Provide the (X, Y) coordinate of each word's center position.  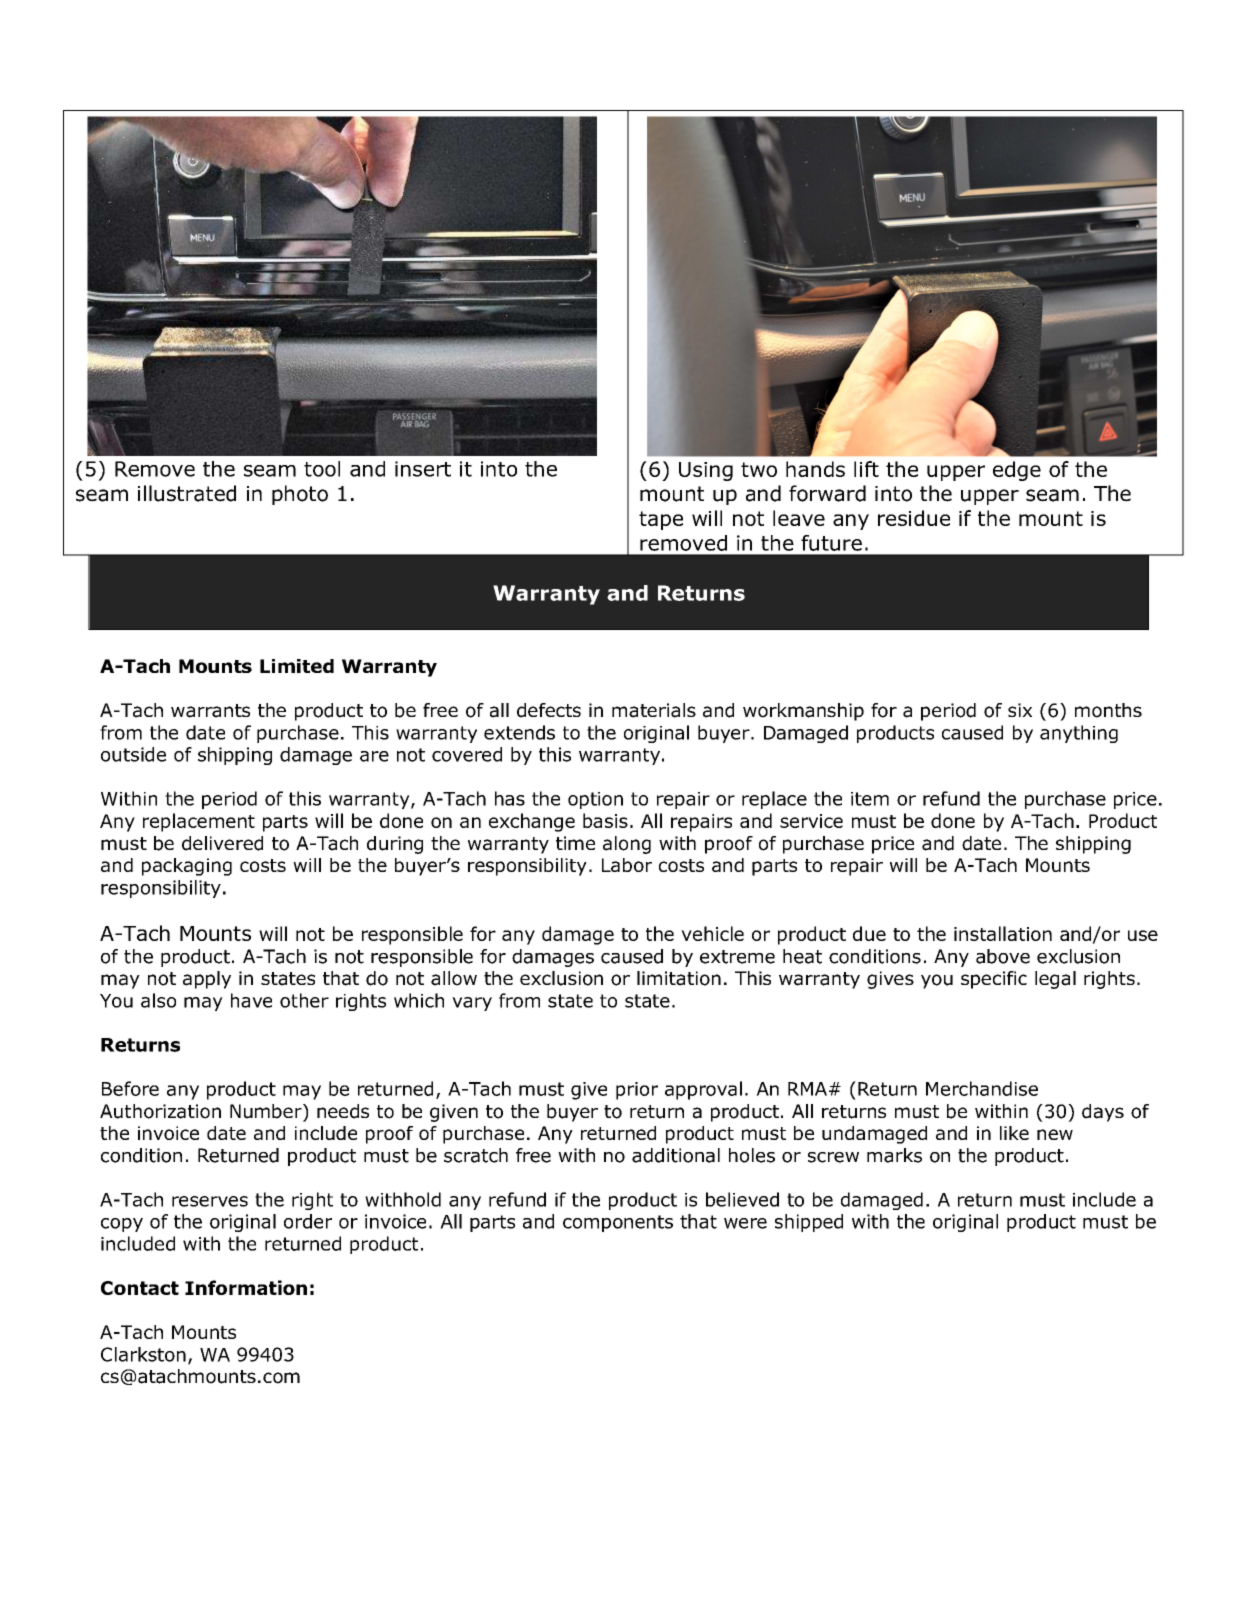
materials (654, 710)
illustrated (187, 493)
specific (994, 980)
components (618, 1223)
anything (1079, 734)
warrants (210, 711)
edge (1017, 471)
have (251, 1000)
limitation (679, 978)
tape (661, 520)
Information (246, 1287)
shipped (809, 1223)
